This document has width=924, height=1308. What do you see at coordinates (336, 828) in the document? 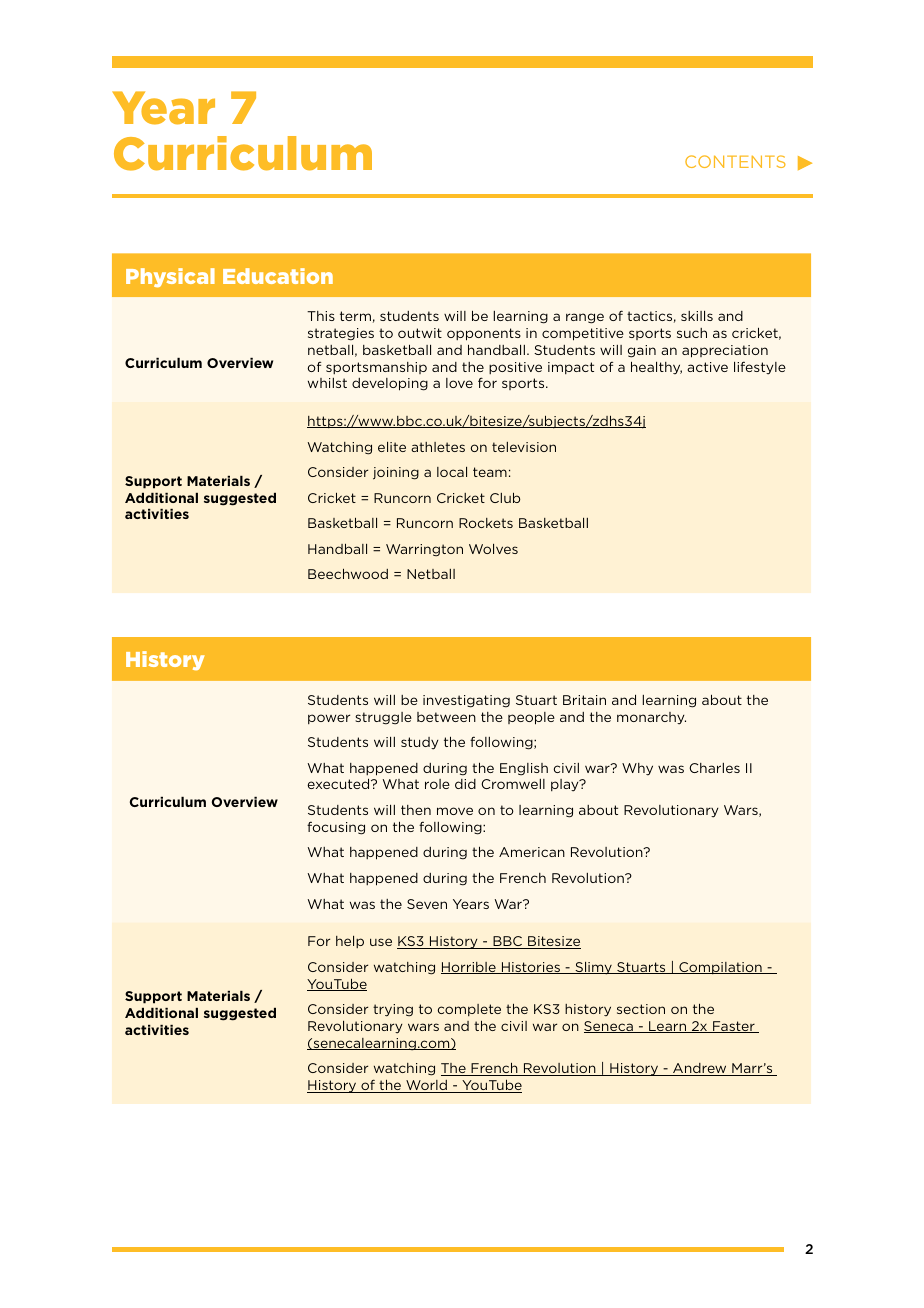
I see `focusing` at bounding box center [336, 828].
